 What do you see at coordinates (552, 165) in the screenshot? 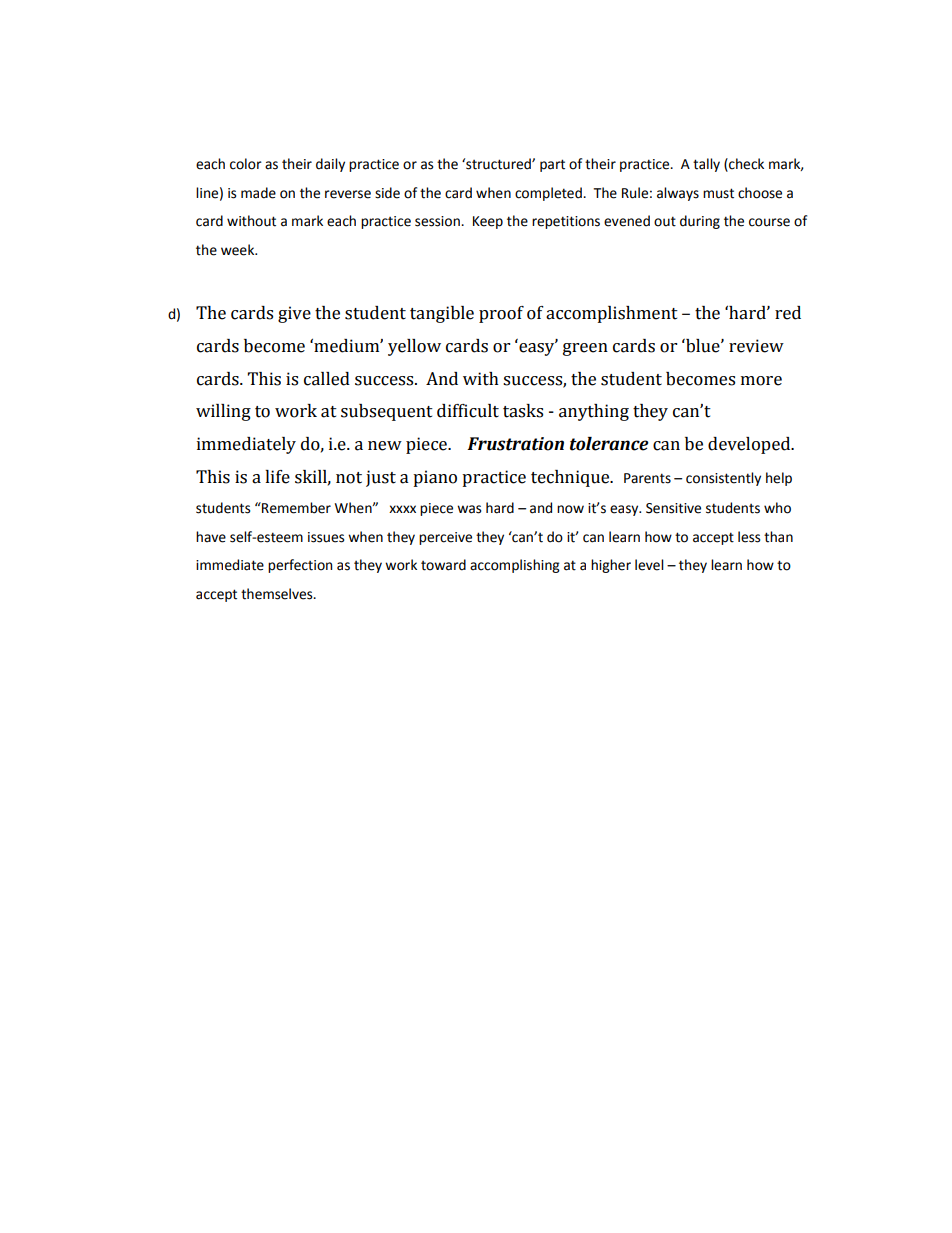
I see `part` at bounding box center [552, 165].
